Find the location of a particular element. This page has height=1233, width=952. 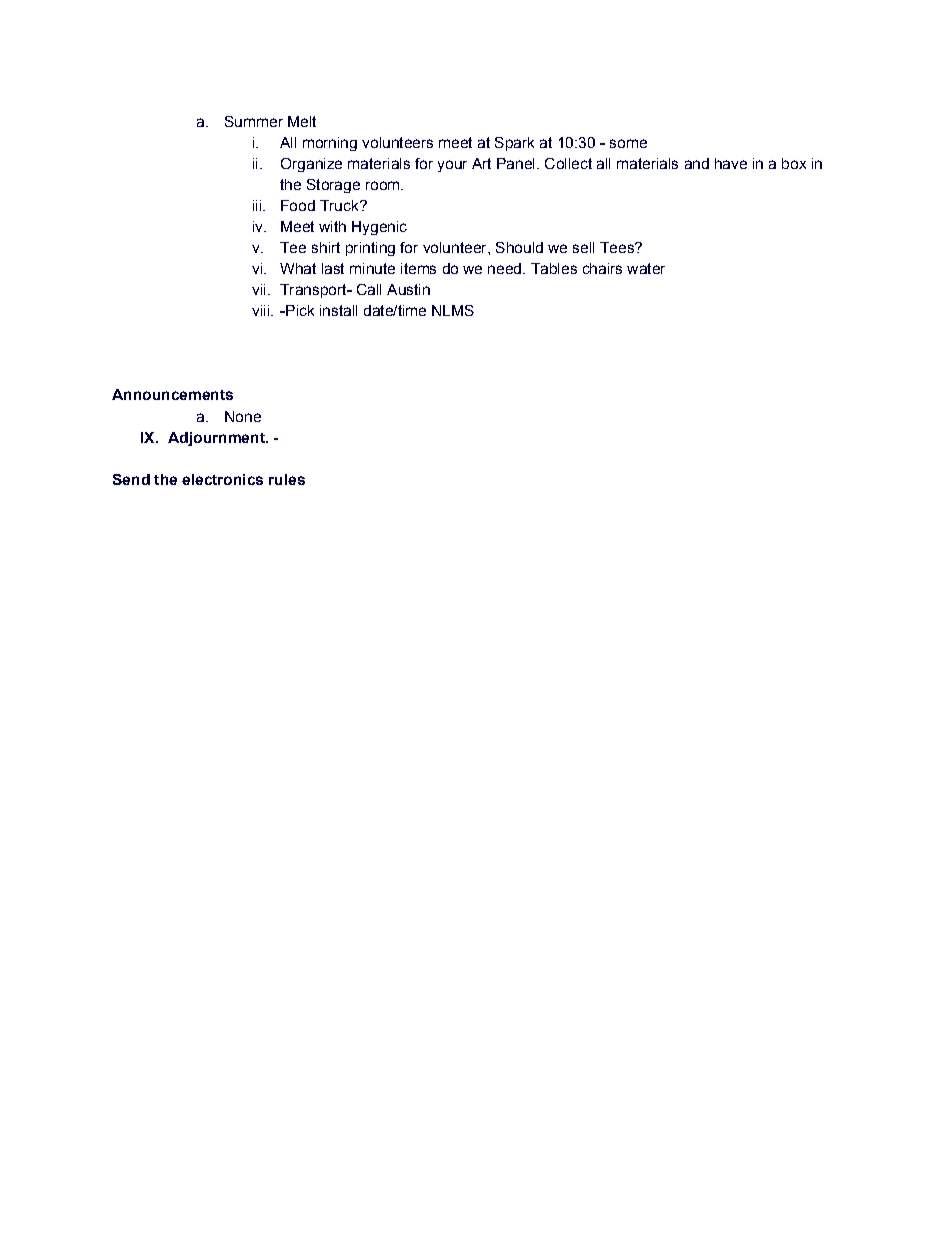

water is located at coordinates (646, 268).
